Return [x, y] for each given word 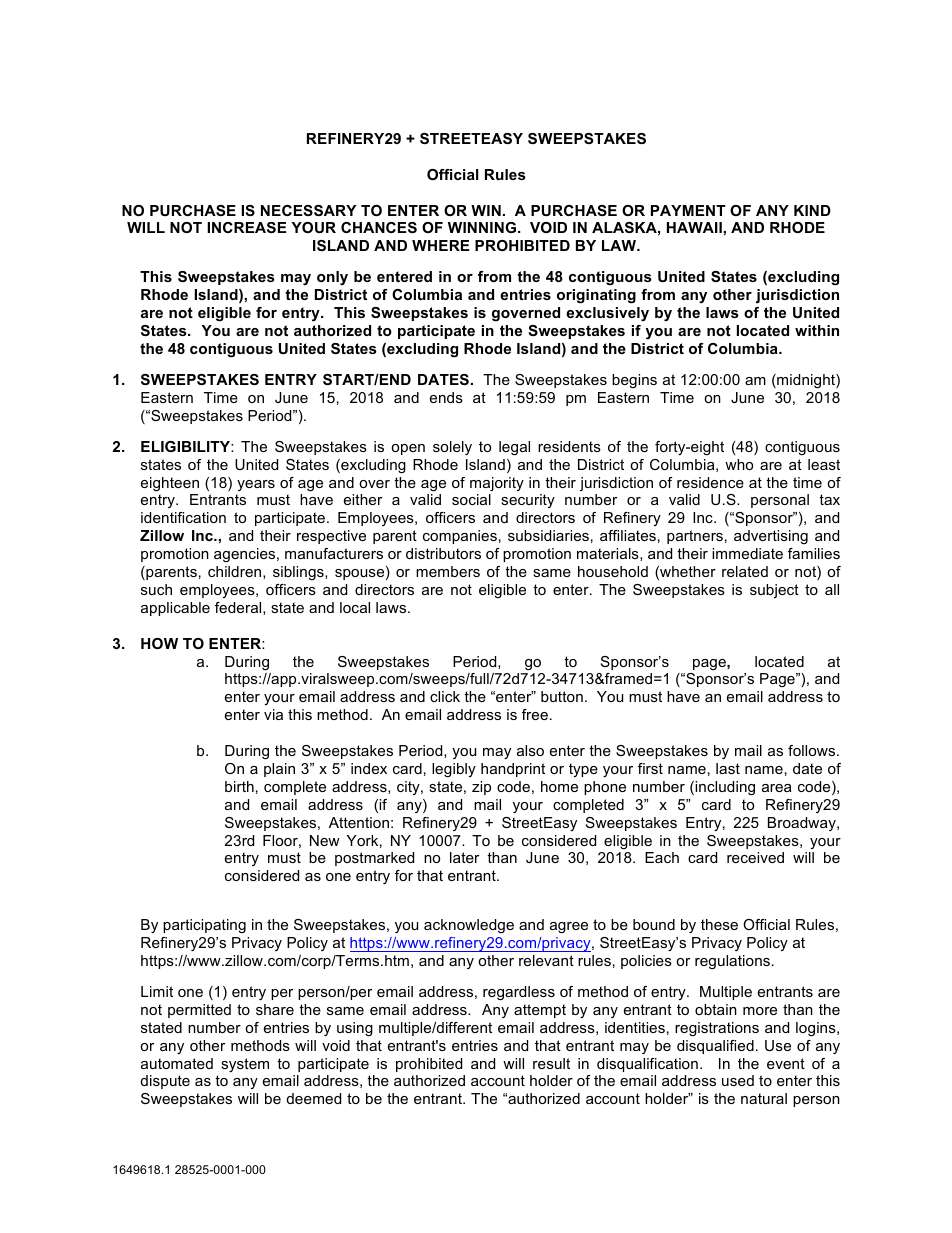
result [551, 1063]
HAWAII [695, 227]
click [445, 696]
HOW [159, 643]
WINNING [482, 227]
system [245, 1065]
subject [774, 591]
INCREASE [247, 227]
